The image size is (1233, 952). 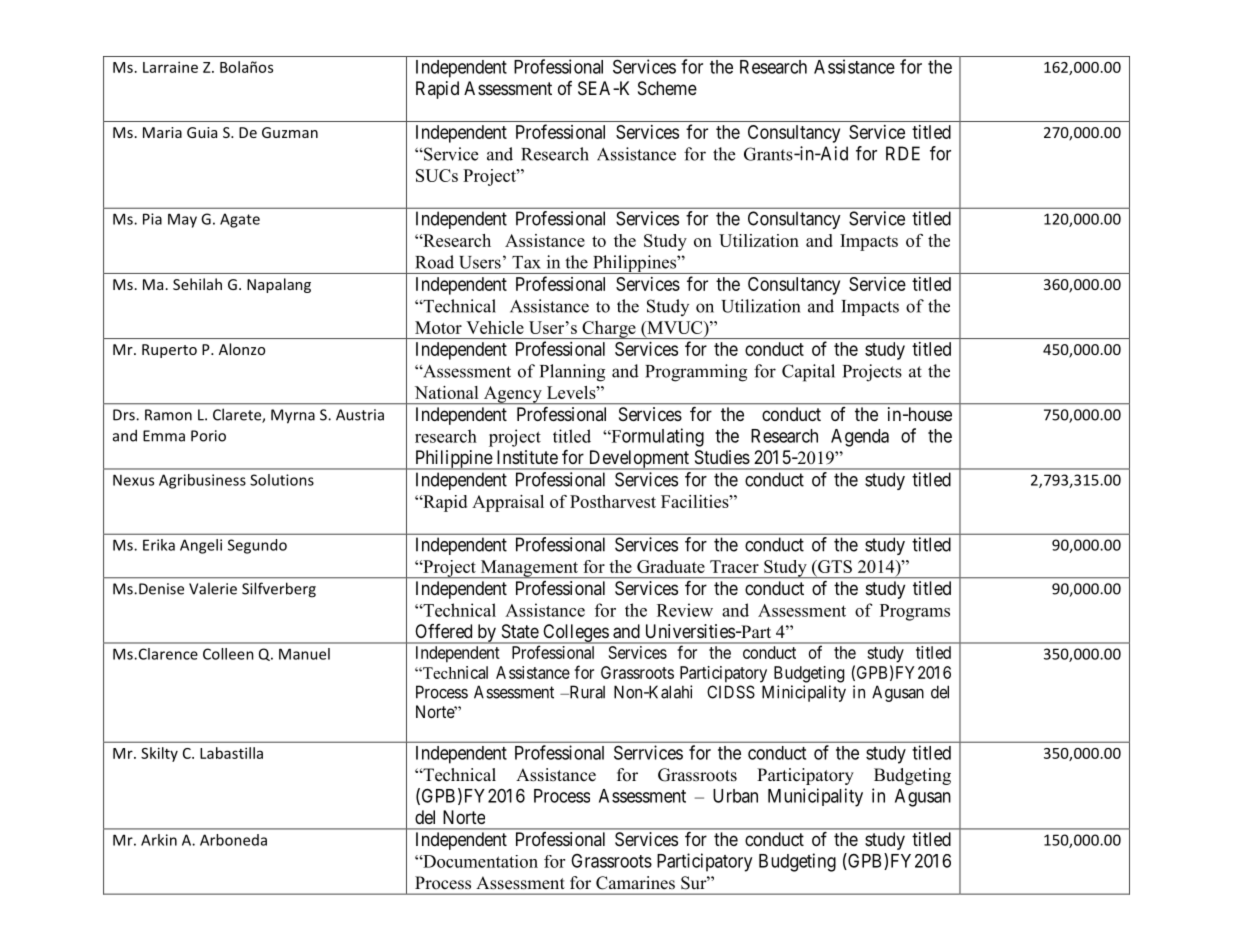 What do you see at coordinates (815, 797) in the image?
I see `Municipality` at bounding box center [815, 797].
